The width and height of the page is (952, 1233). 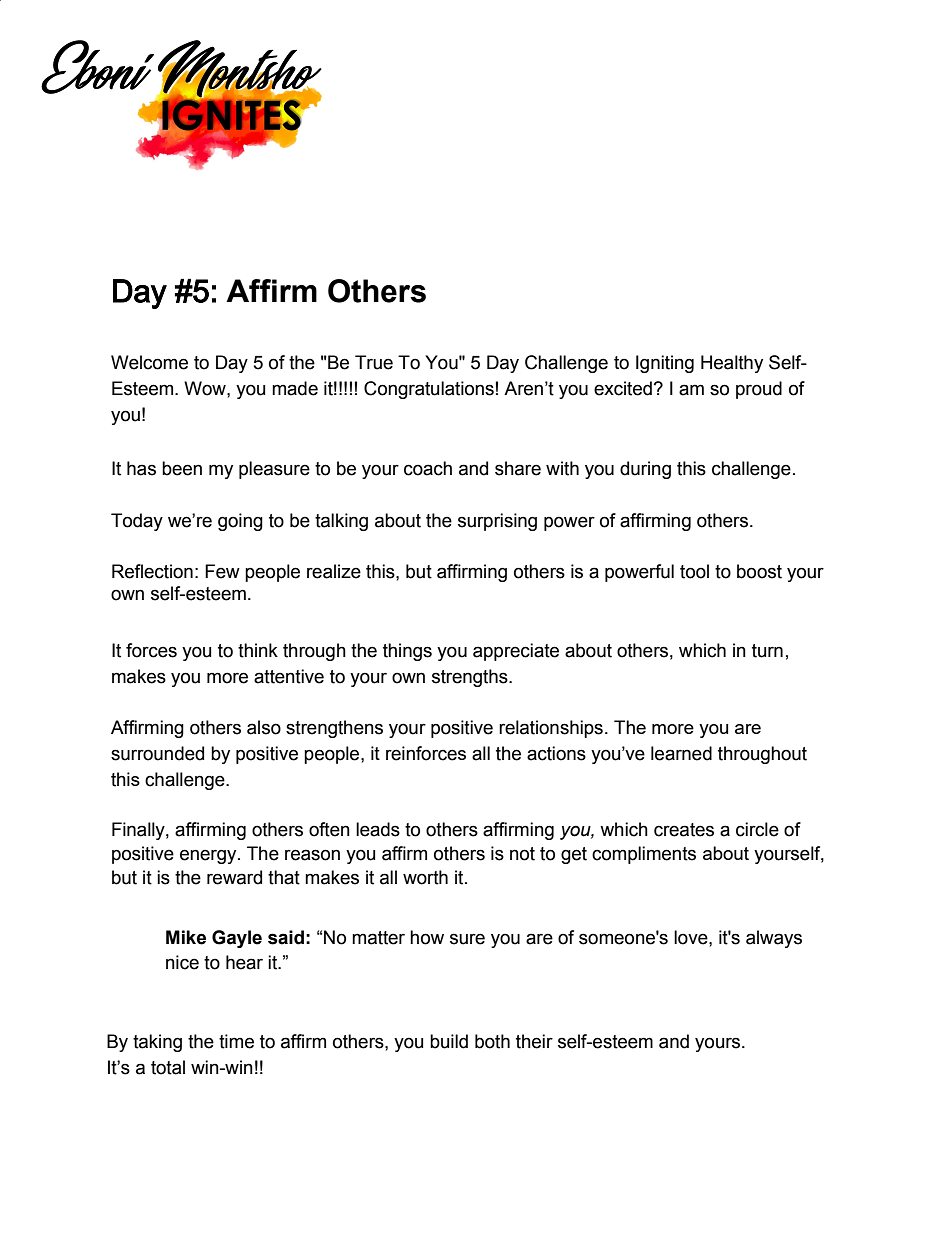 What do you see at coordinates (234, 877) in the page?
I see `reward` at bounding box center [234, 877].
